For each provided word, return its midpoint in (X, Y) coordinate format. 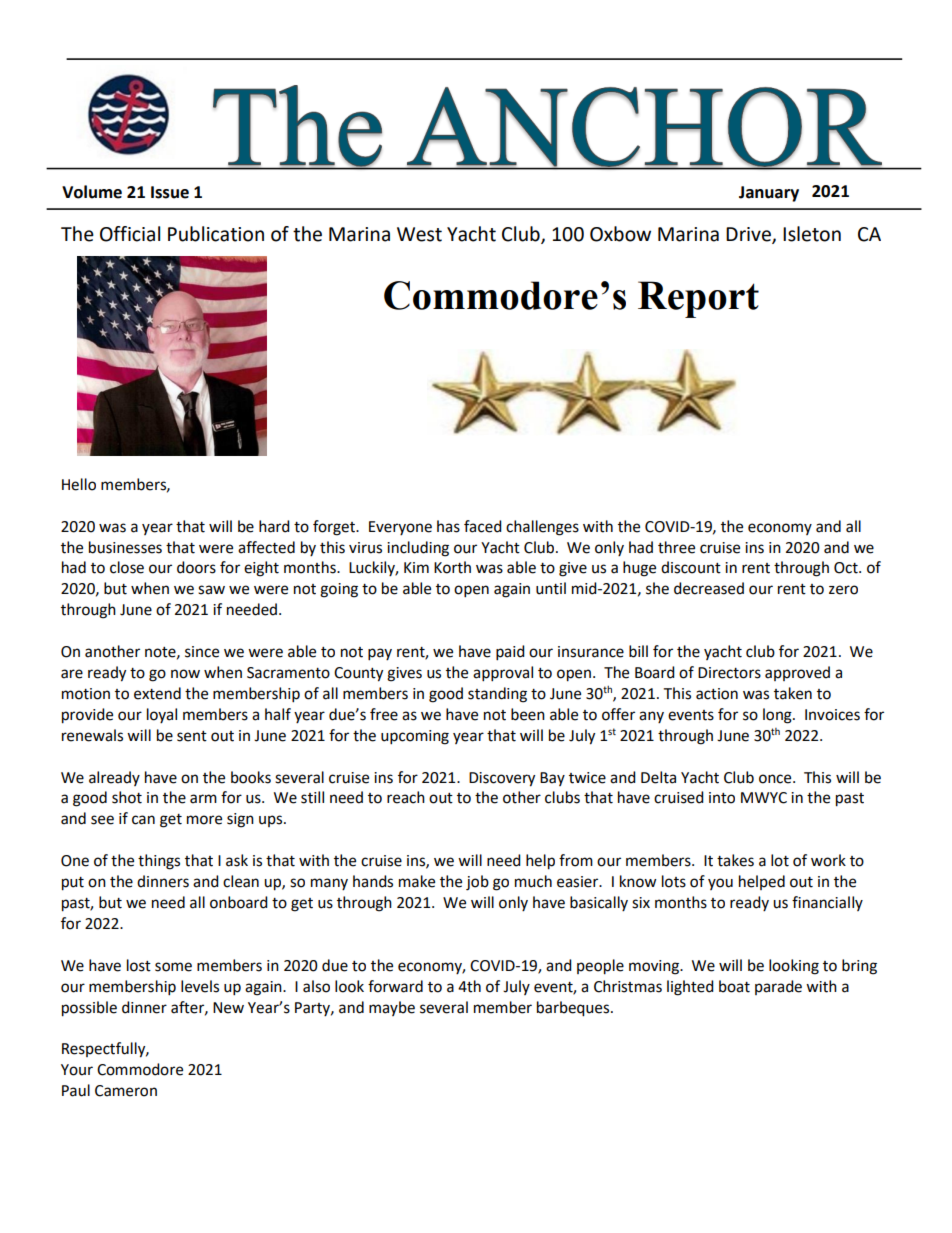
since (202, 652)
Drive (749, 235)
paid (510, 653)
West (419, 234)
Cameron (126, 1091)
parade (778, 987)
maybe (392, 1008)
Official (130, 234)
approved (797, 673)
